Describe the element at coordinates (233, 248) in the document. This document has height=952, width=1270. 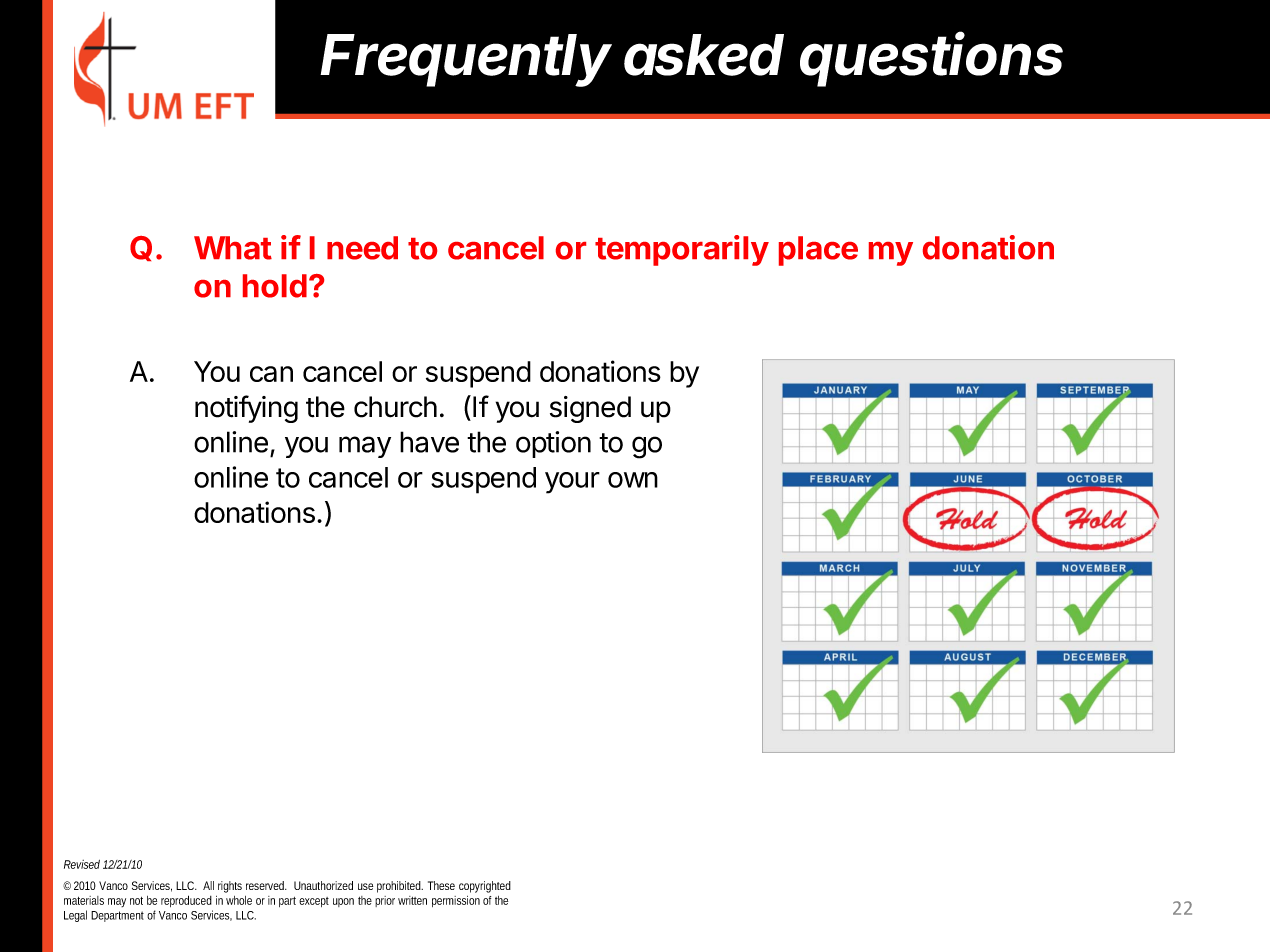
I see `What` at that location.
